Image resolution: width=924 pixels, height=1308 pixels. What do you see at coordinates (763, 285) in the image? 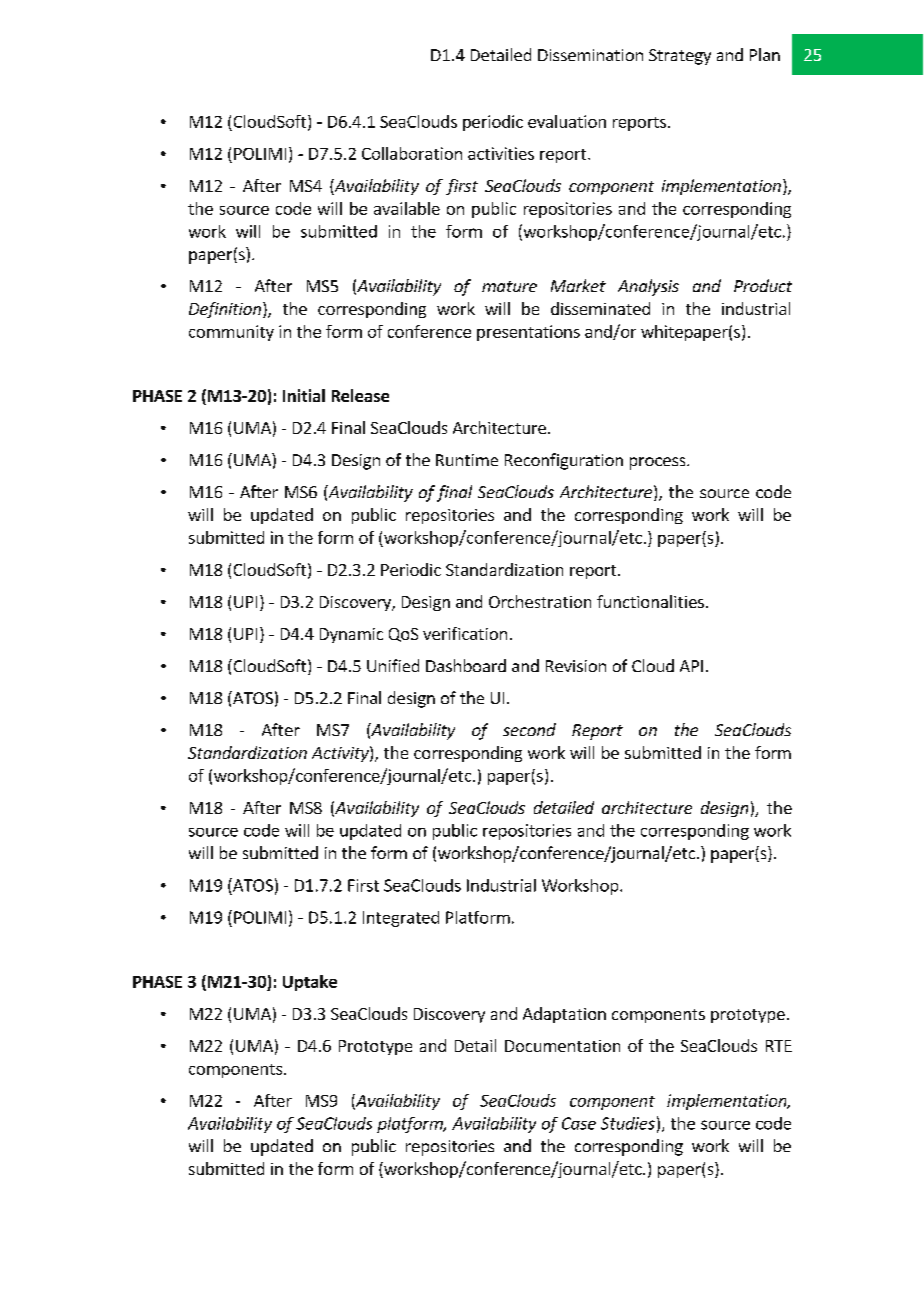
I see `Product` at bounding box center [763, 285].
